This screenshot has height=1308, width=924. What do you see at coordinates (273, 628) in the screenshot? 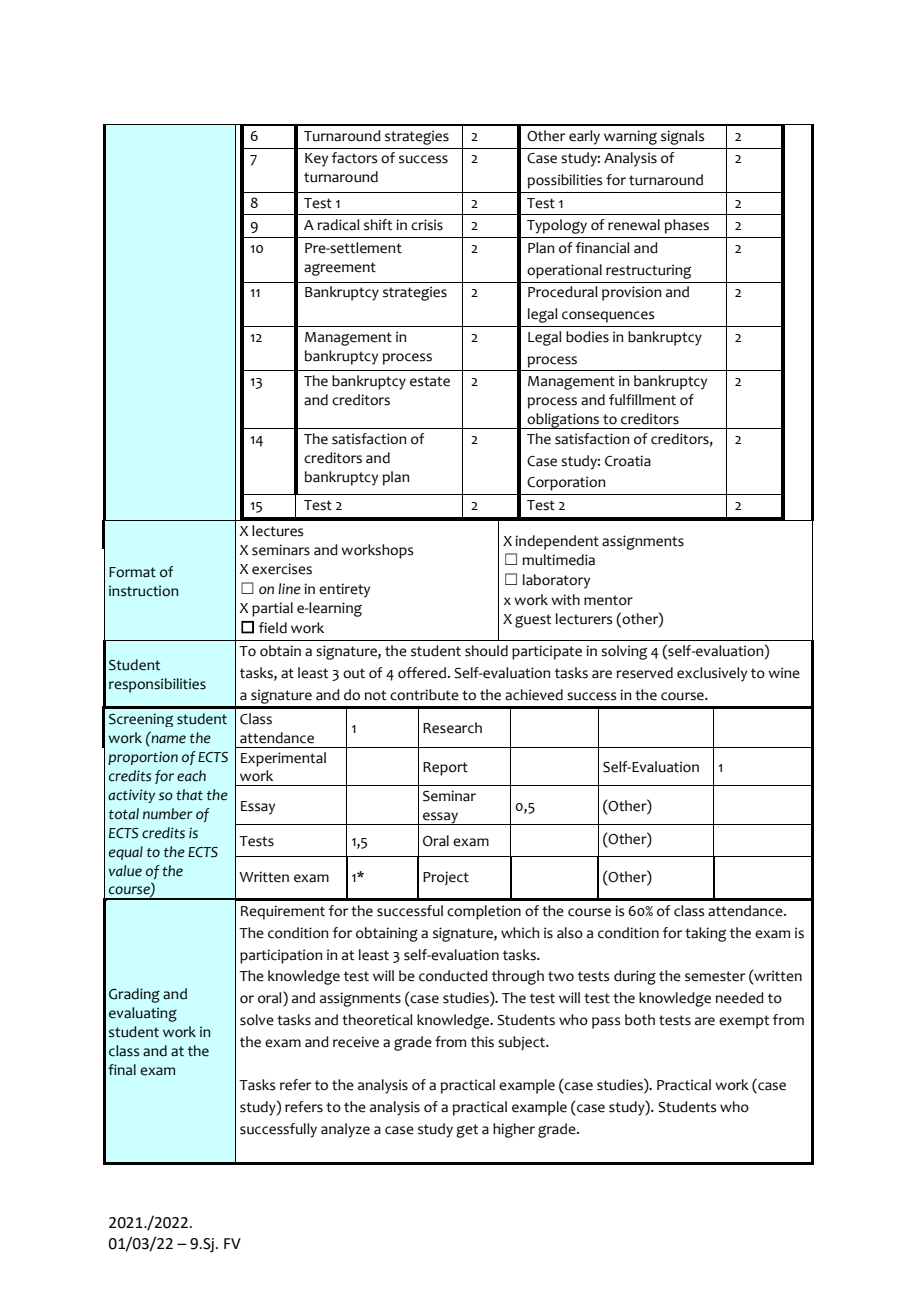
I see `field` at bounding box center [273, 628].
